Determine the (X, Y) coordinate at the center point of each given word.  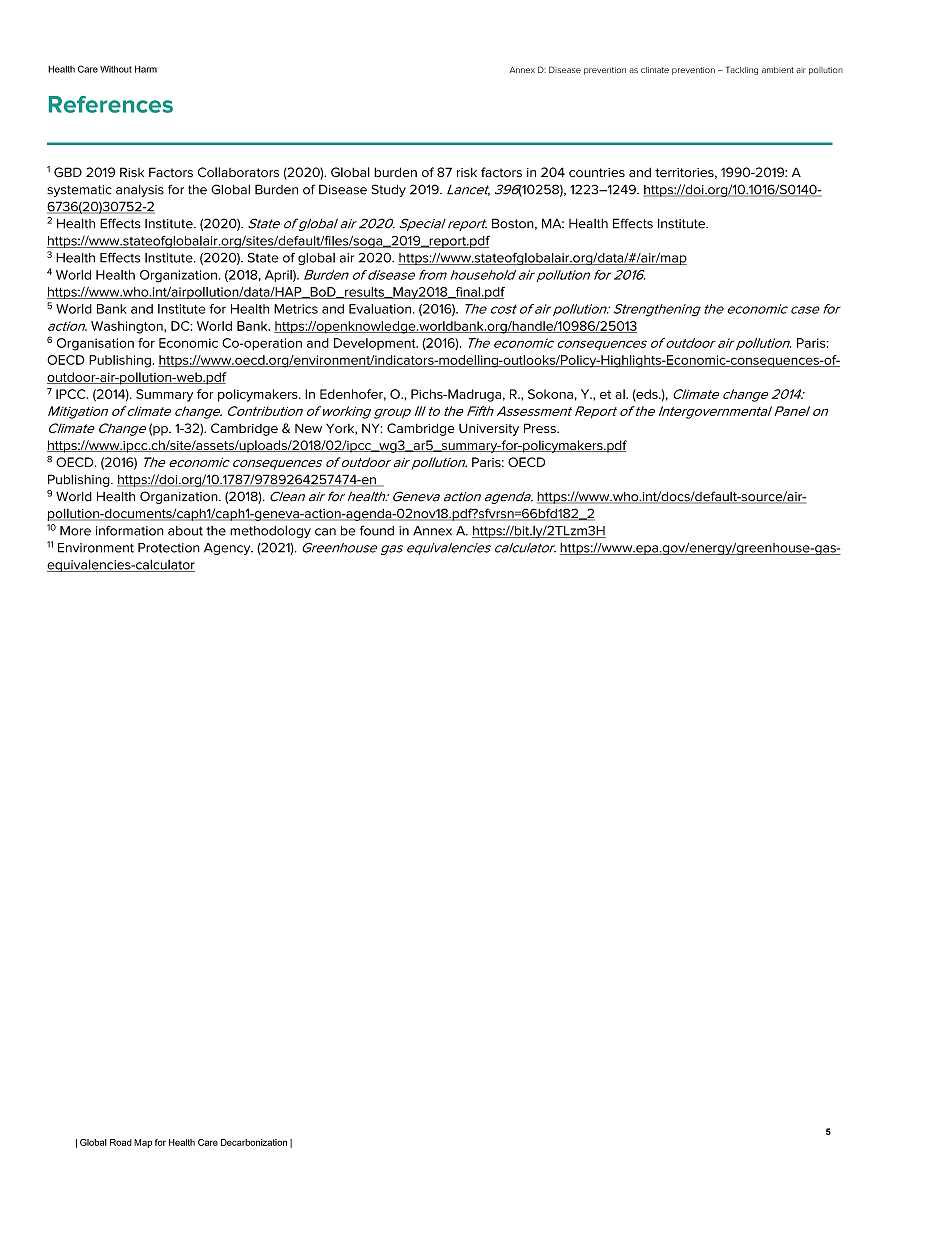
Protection (169, 548)
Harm (146, 69)
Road (121, 1142)
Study (389, 190)
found (377, 531)
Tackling (742, 70)
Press (541, 428)
